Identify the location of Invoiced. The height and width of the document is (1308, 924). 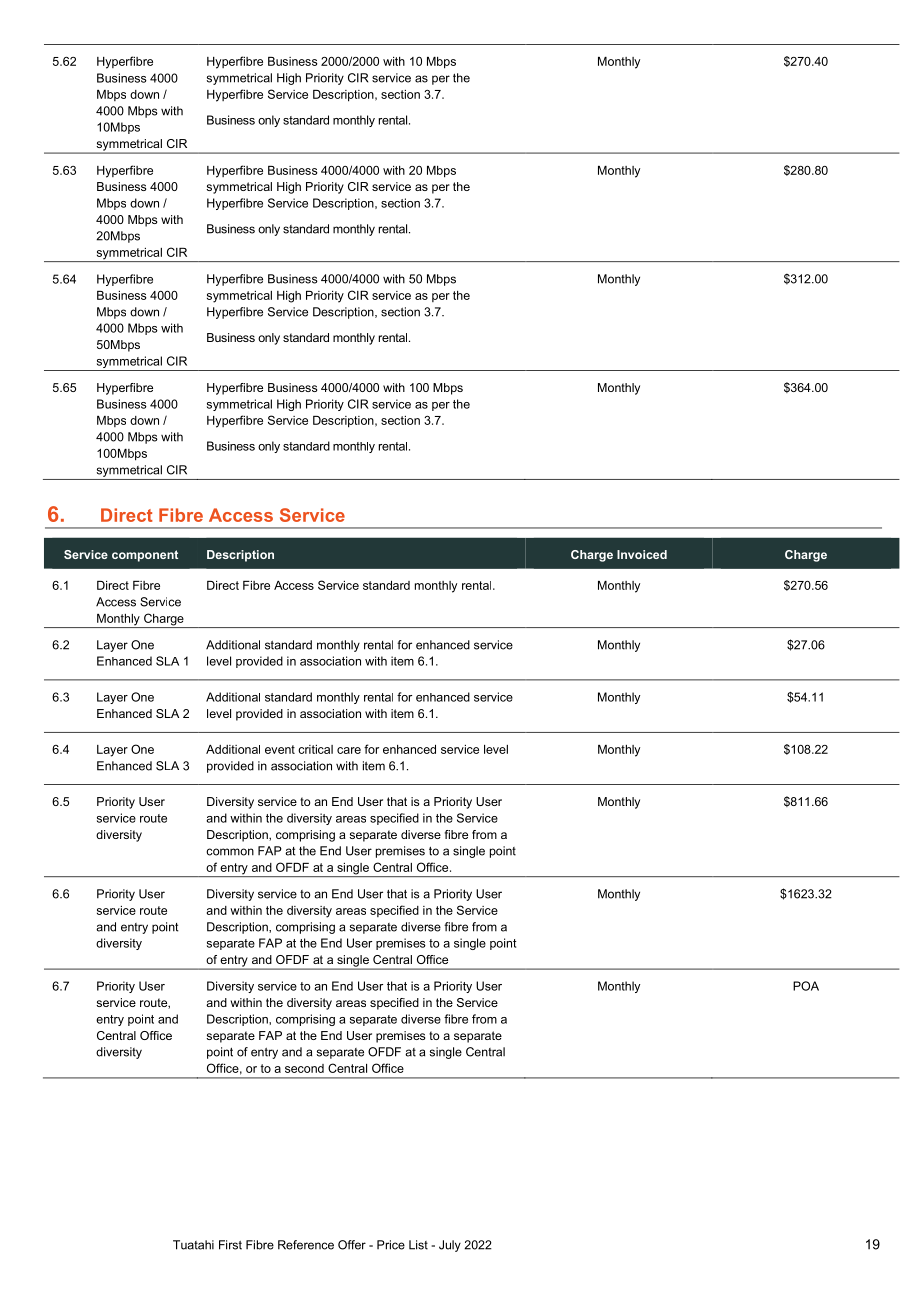
(642, 554).
